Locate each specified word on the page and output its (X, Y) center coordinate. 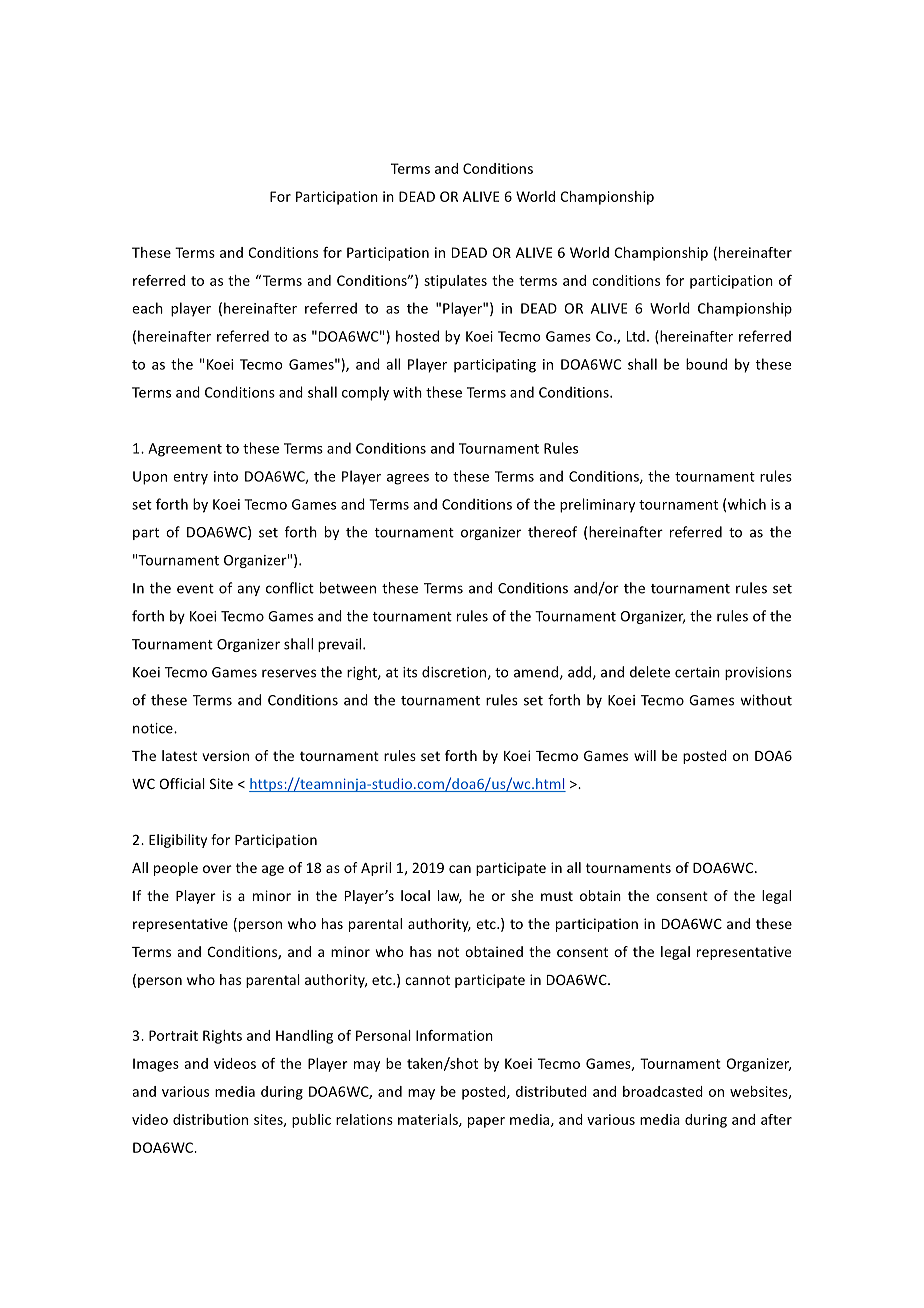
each (147, 308)
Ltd (636, 336)
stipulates (455, 282)
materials (429, 1120)
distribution (210, 1119)
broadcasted (663, 1091)
